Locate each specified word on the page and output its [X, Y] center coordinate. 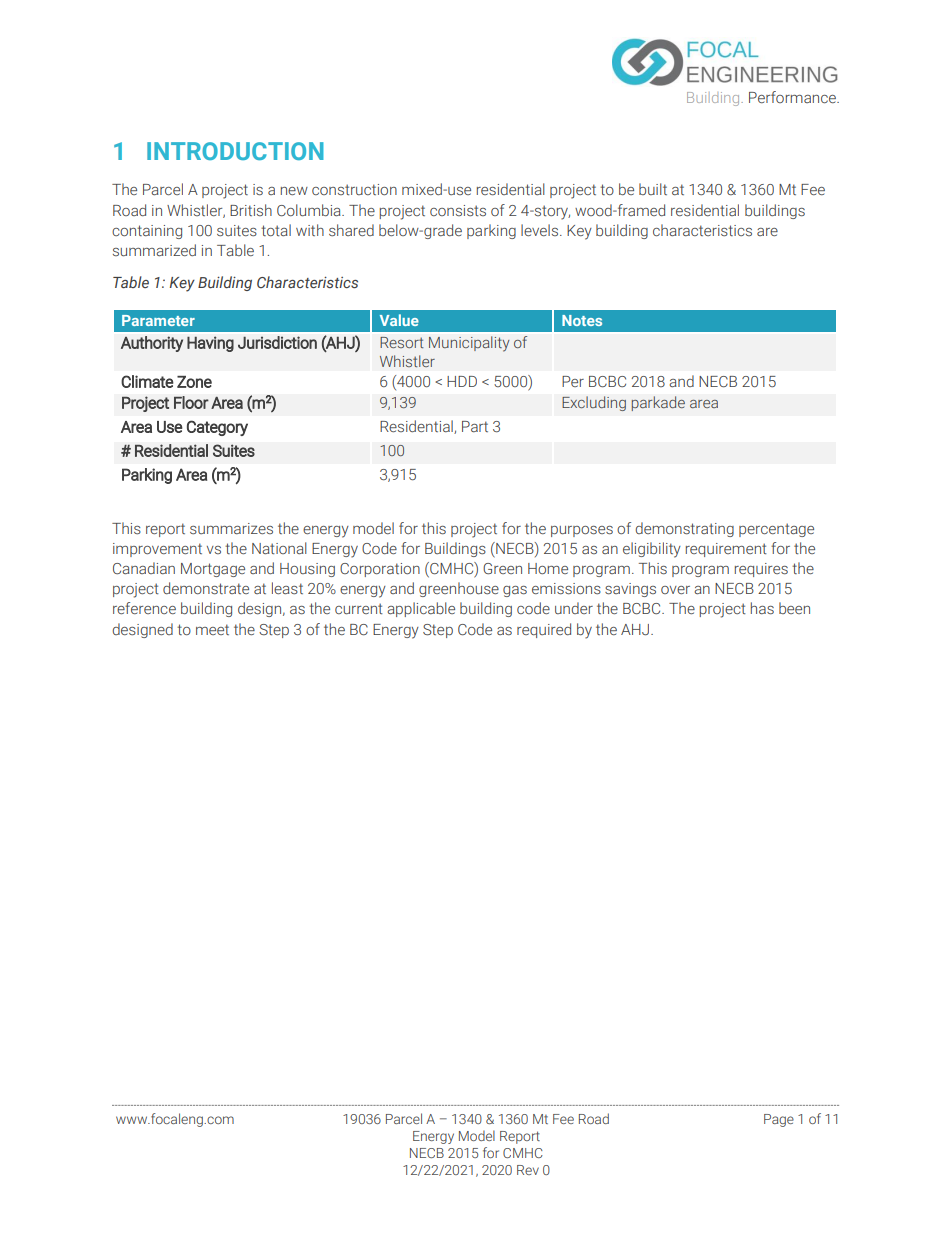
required [544, 630]
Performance [793, 97]
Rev [528, 1170]
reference [144, 608]
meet [212, 629]
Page [779, 1120]
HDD [462, 381]
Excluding [594, 403]
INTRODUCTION [235, 151]
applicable [421, 609]
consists [458, 211]
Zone [194, 382]
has [762, 608]
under [574, 608]
